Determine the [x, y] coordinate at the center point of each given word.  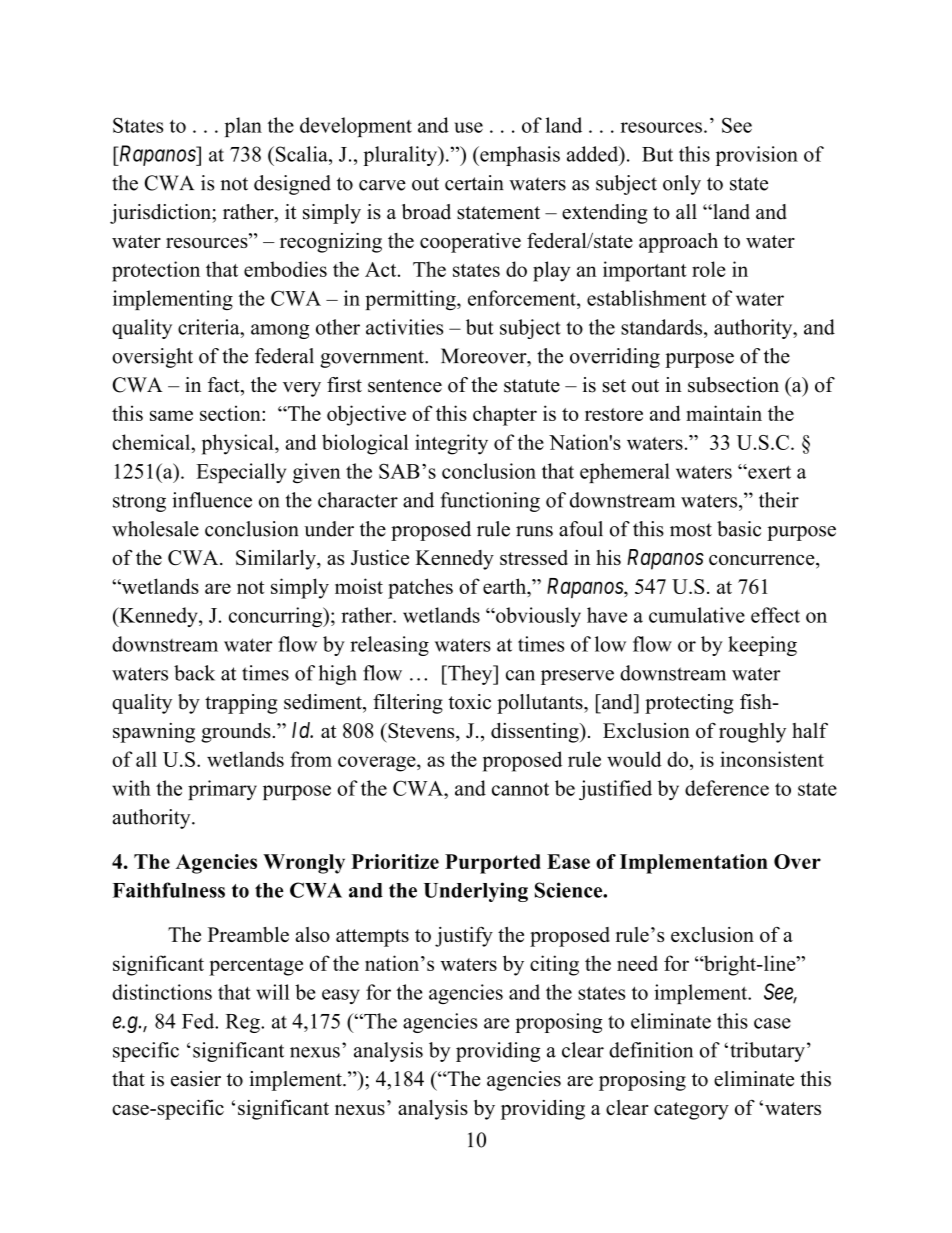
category [691, 1111]
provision [757, 156]
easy [341, 996]
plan [243, 127]
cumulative [697, 615]
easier [196, 1079]
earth [506, 586]
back [194, 673]
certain [474, 183]
